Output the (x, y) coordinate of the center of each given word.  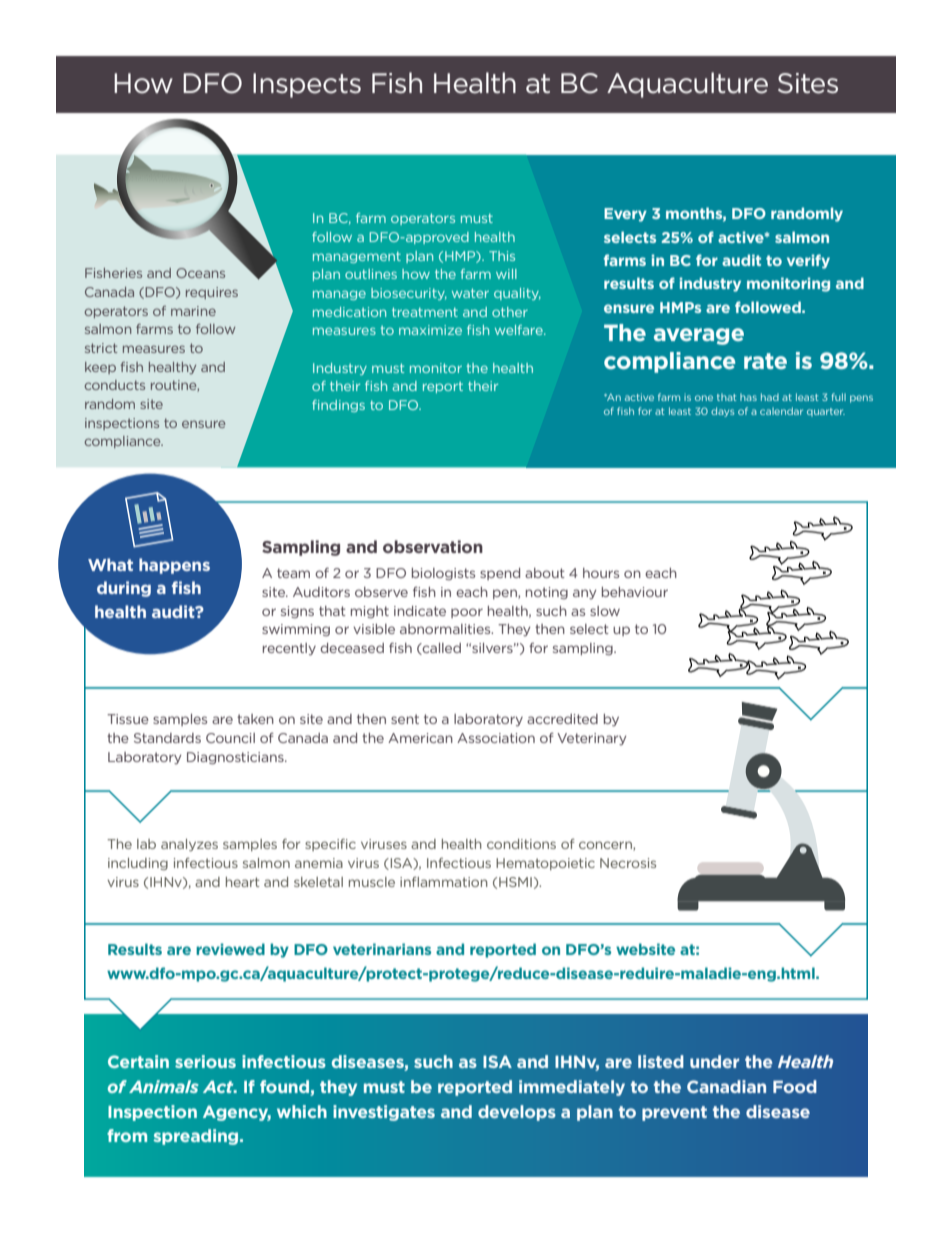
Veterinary (591, 739)
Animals (164, 1086)
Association (496, 738)
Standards (167, 738)
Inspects (307, 85)
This (502, 256)
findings (338, 406)
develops (517, 1113)
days (722, 412)
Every (625, 215)
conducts (115, 385)
